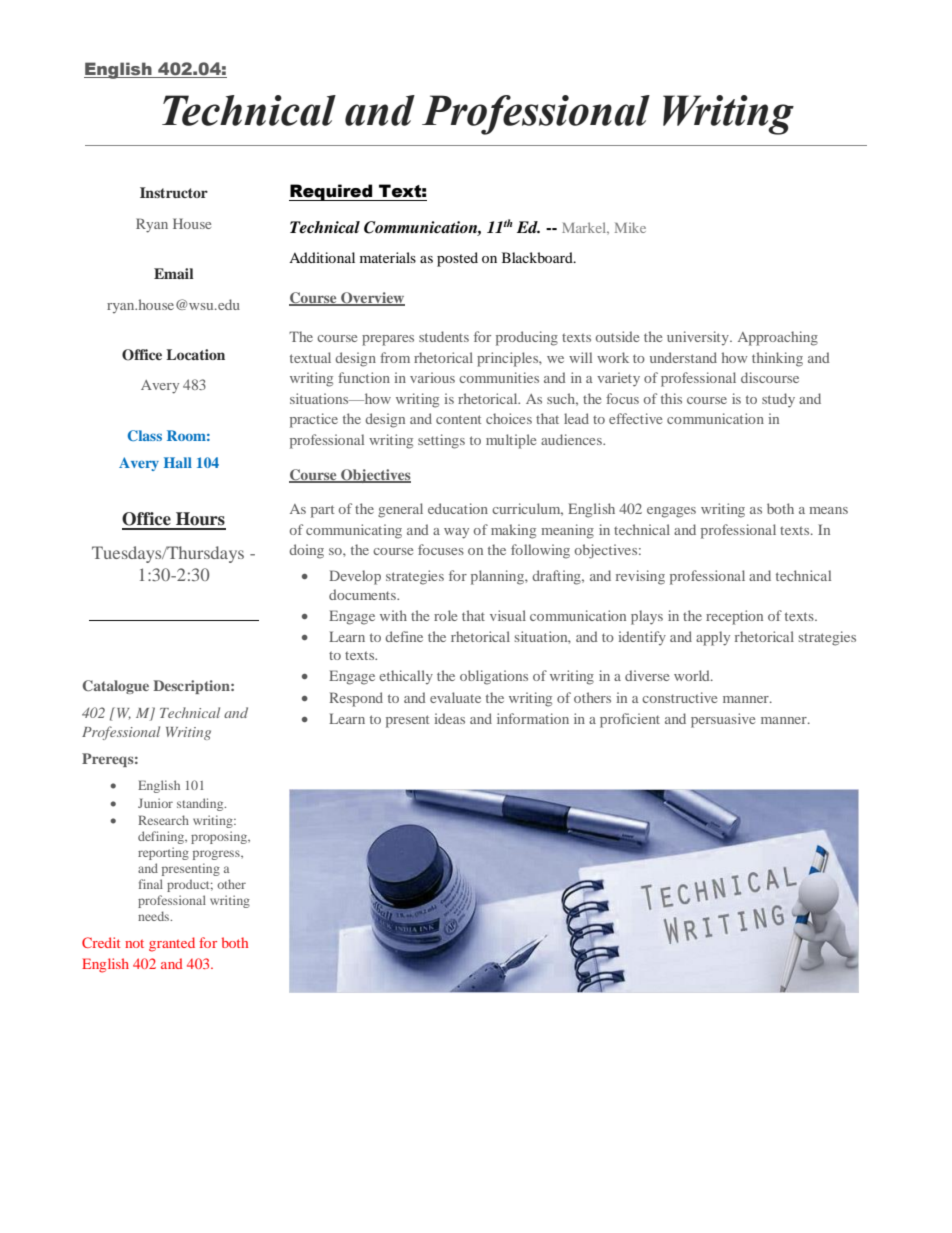  Describe the element at coordinates (178, 462) in the document. I see `Hall` at that location.
